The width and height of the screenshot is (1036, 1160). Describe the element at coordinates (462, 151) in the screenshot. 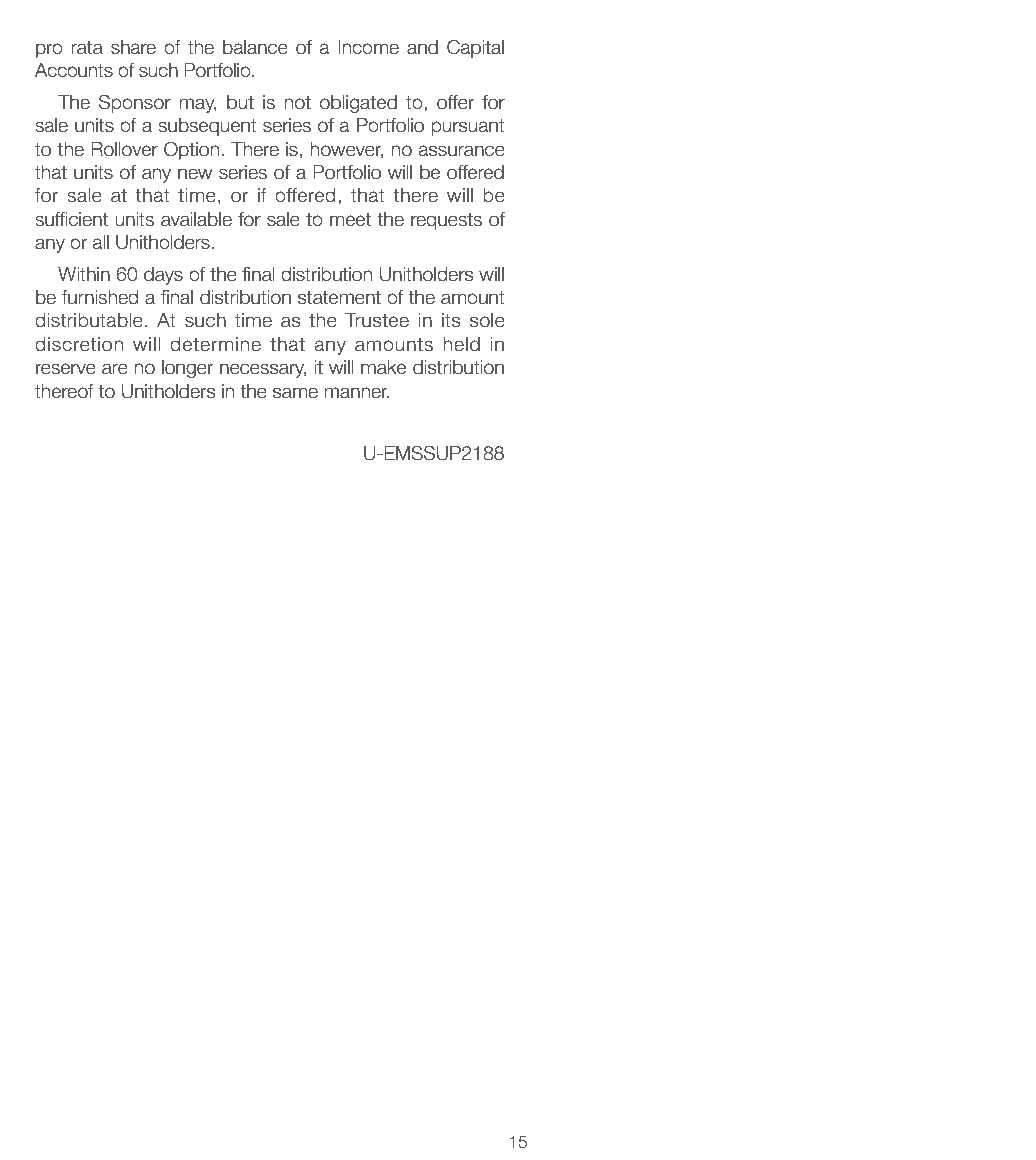

I see `assurance` at that location.
